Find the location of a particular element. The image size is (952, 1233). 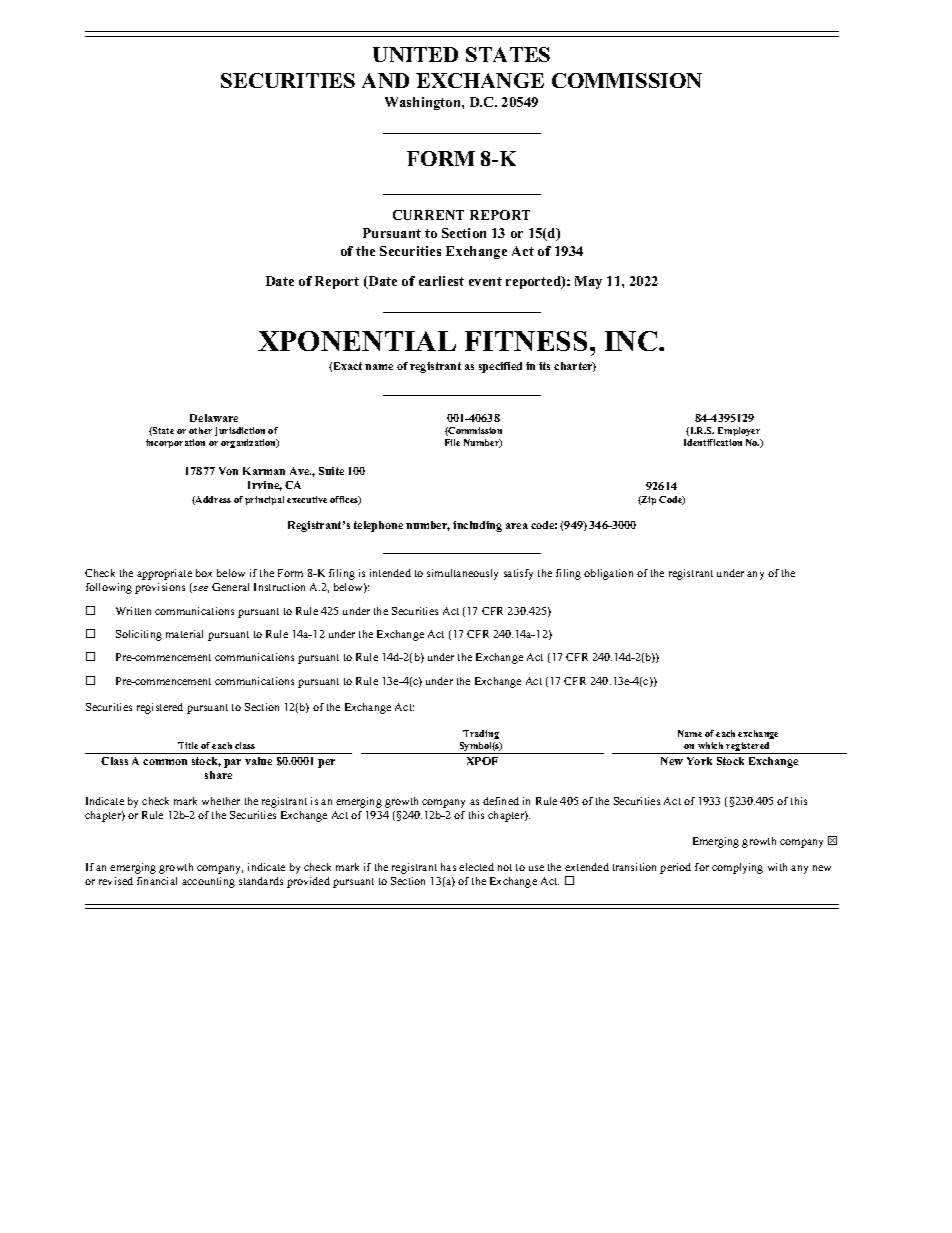

including is located at coordinates (477, 526).
